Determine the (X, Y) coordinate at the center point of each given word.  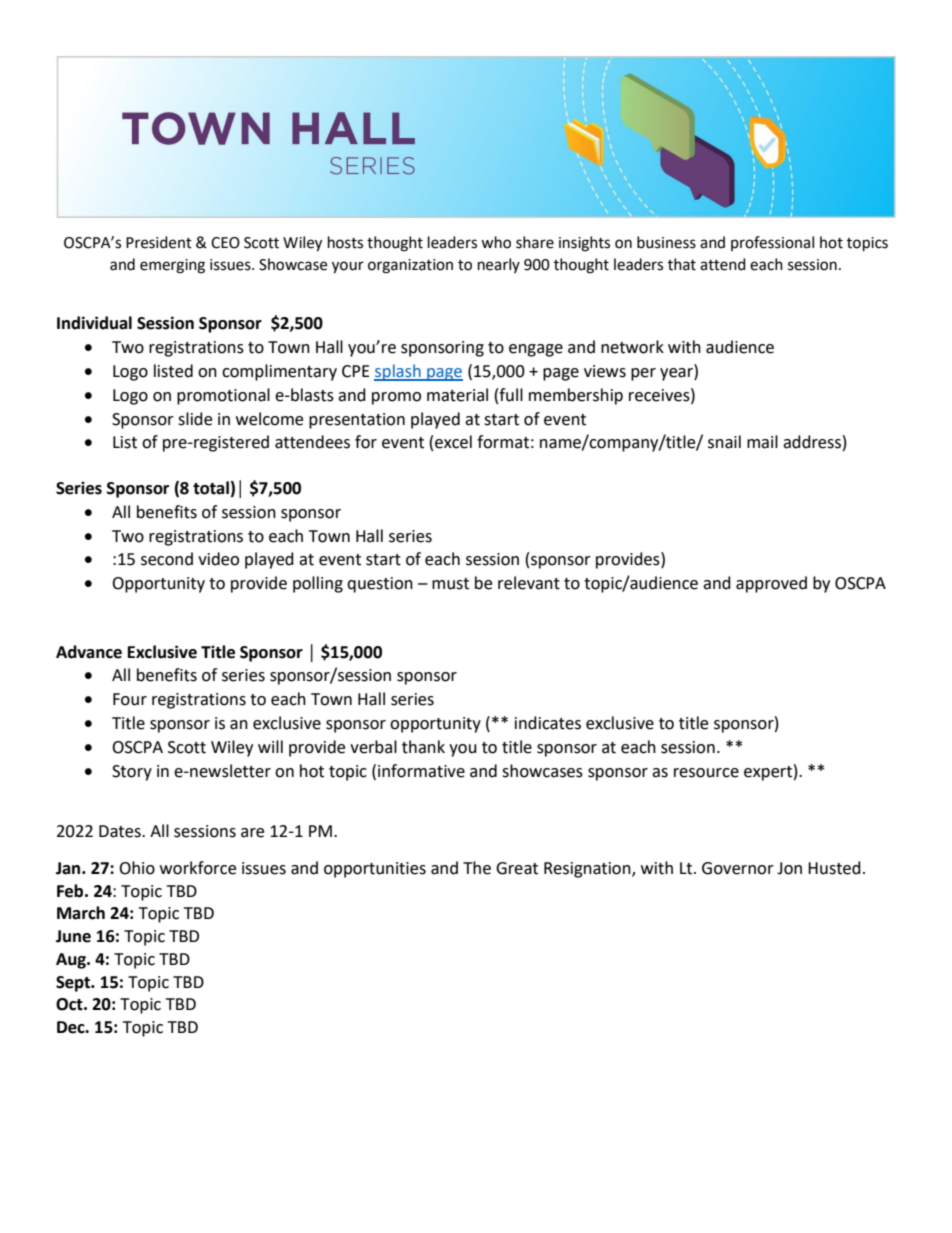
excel (453, 442)
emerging (172, 266)
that (682, 264)
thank (423, 747)
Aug (72, 961)
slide (195, 419)
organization (410, 266)
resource (706, 773)
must (450, 584)
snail (724, 442)
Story (132, 773)
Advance (89, 652)
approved (771, 584)
